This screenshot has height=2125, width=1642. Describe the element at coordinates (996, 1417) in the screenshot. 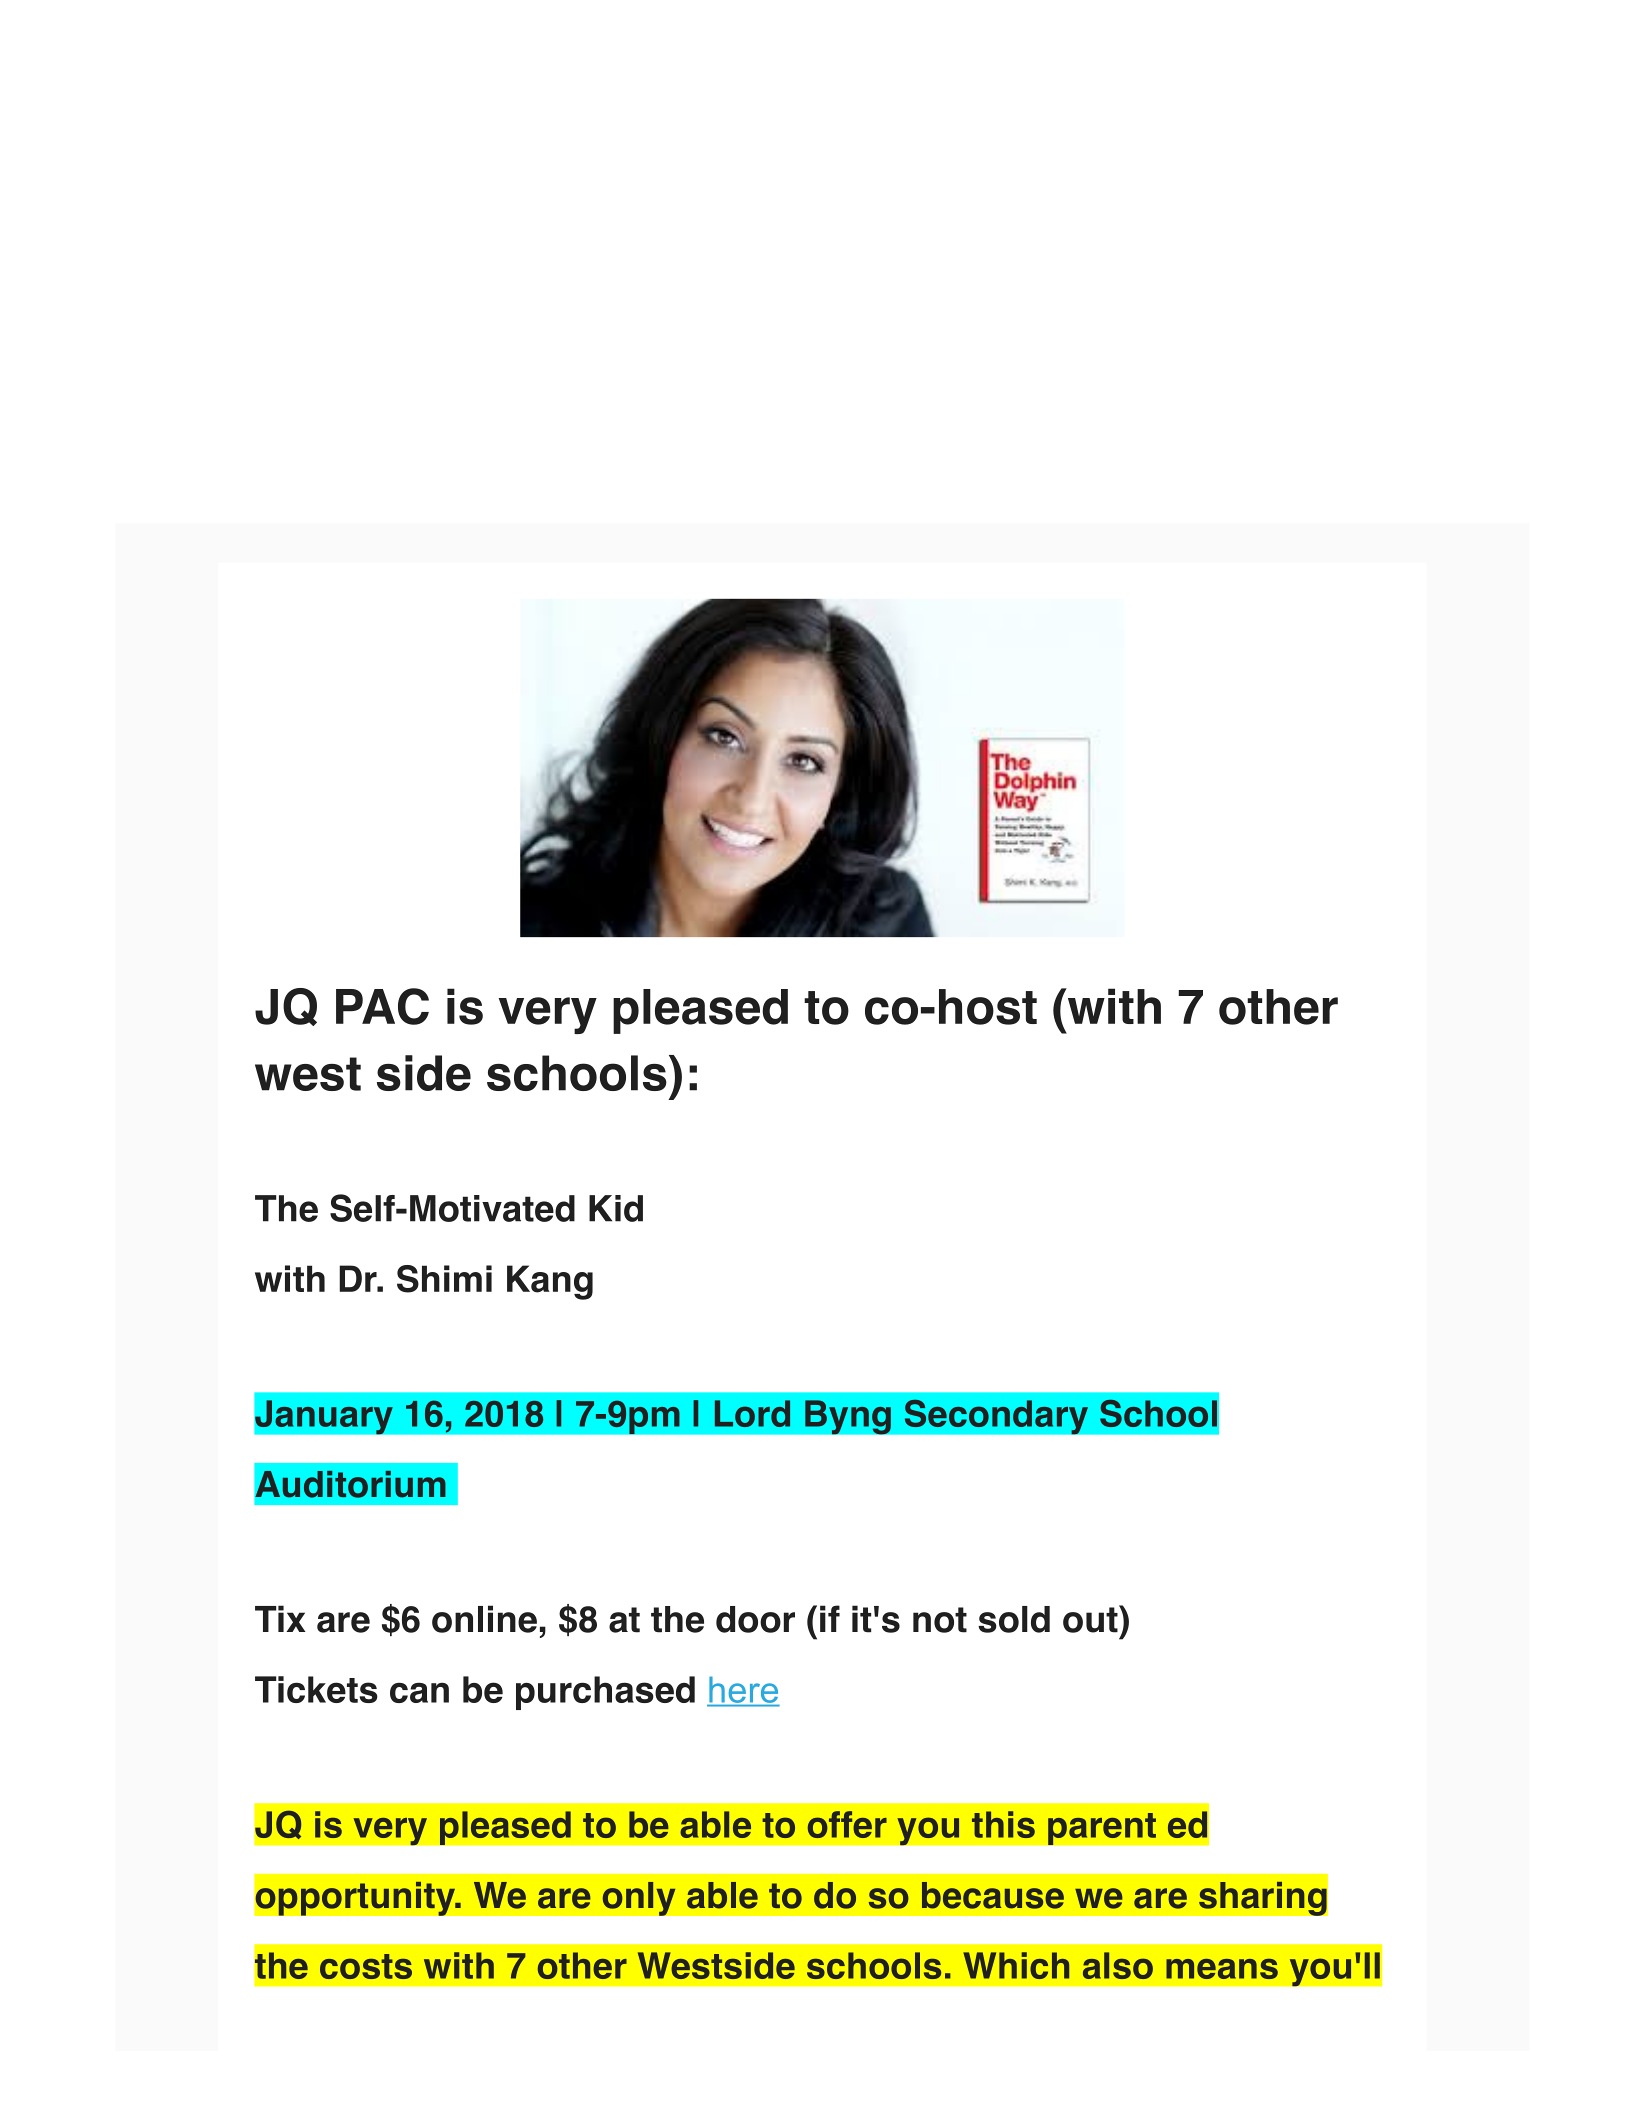

I see `Secondary` at that location.
